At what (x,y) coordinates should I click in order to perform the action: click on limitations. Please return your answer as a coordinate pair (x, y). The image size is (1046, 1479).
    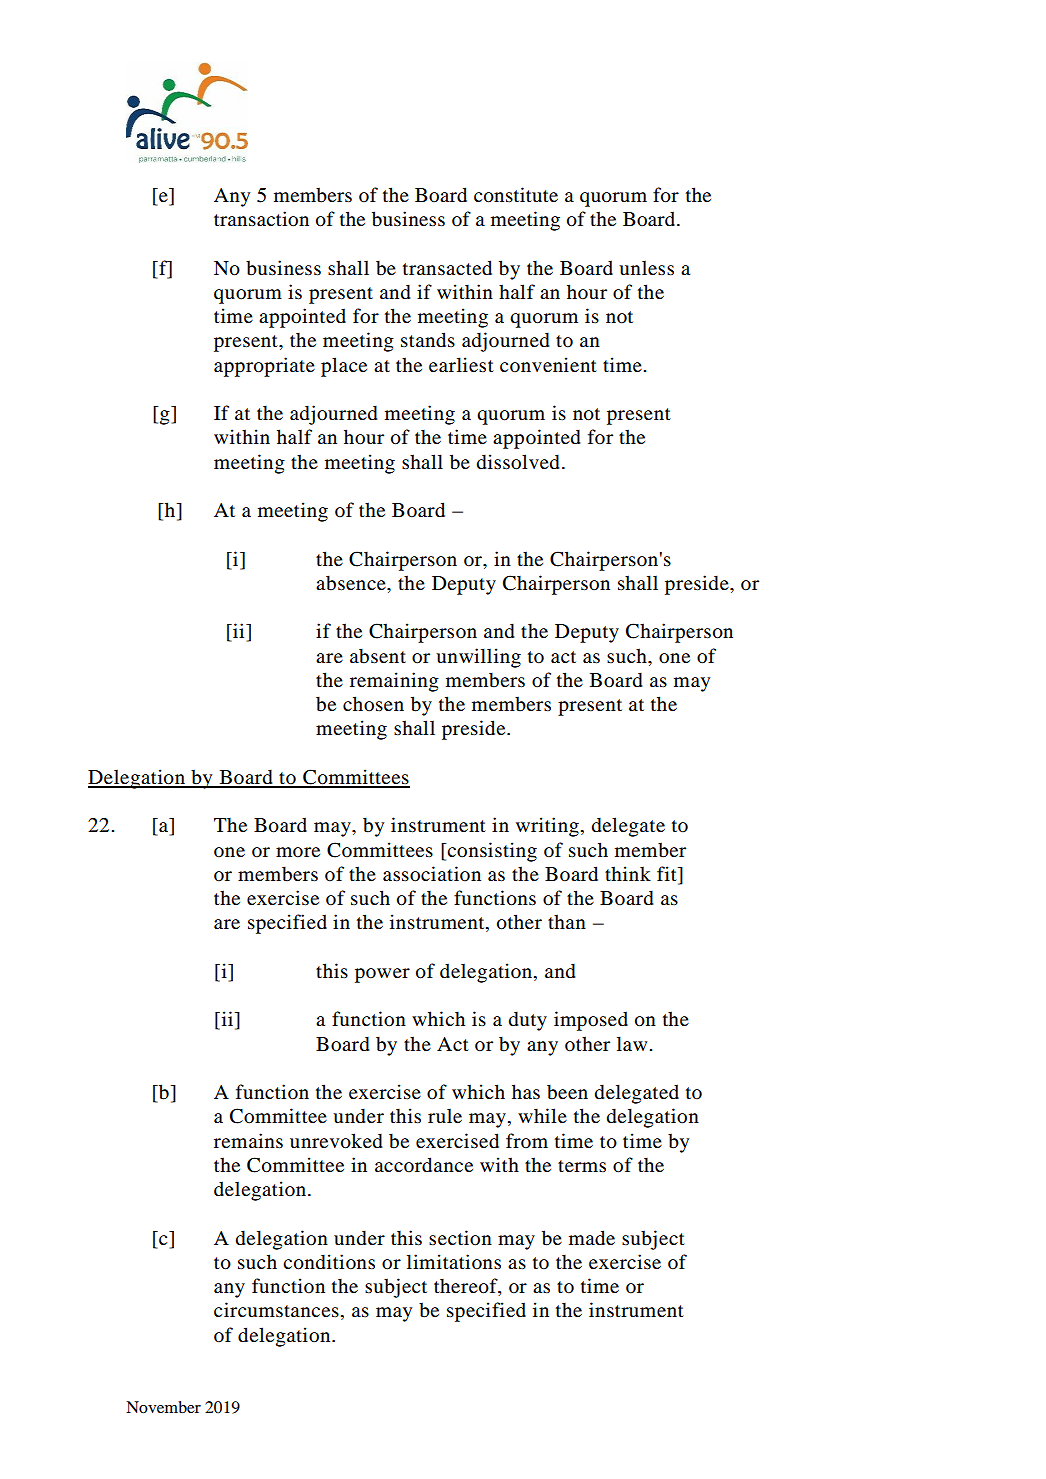
    Looking at the image, I should click on (454, 1262).
